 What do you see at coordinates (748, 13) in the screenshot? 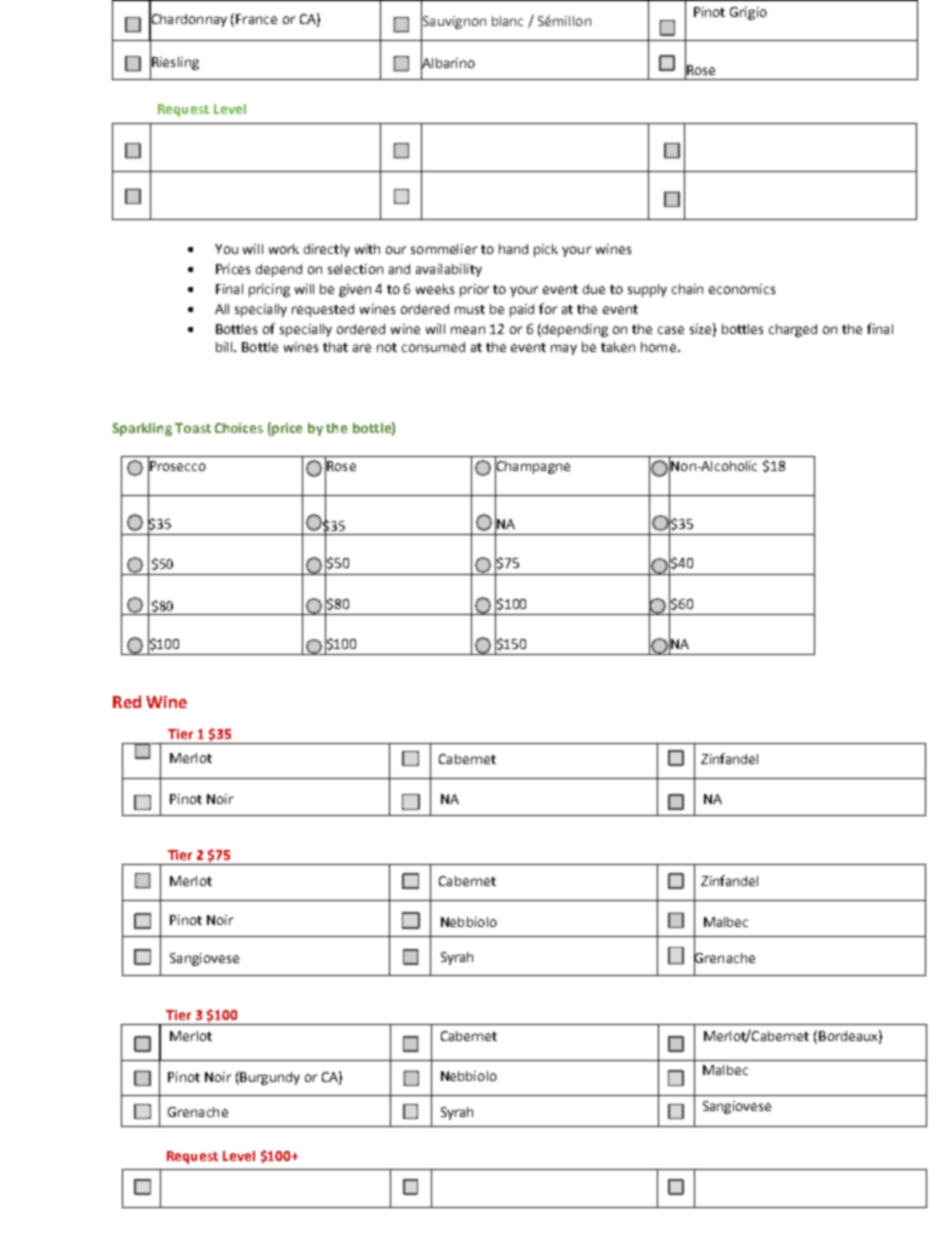
I see `Grigio` at bounding box center [748, 13].
